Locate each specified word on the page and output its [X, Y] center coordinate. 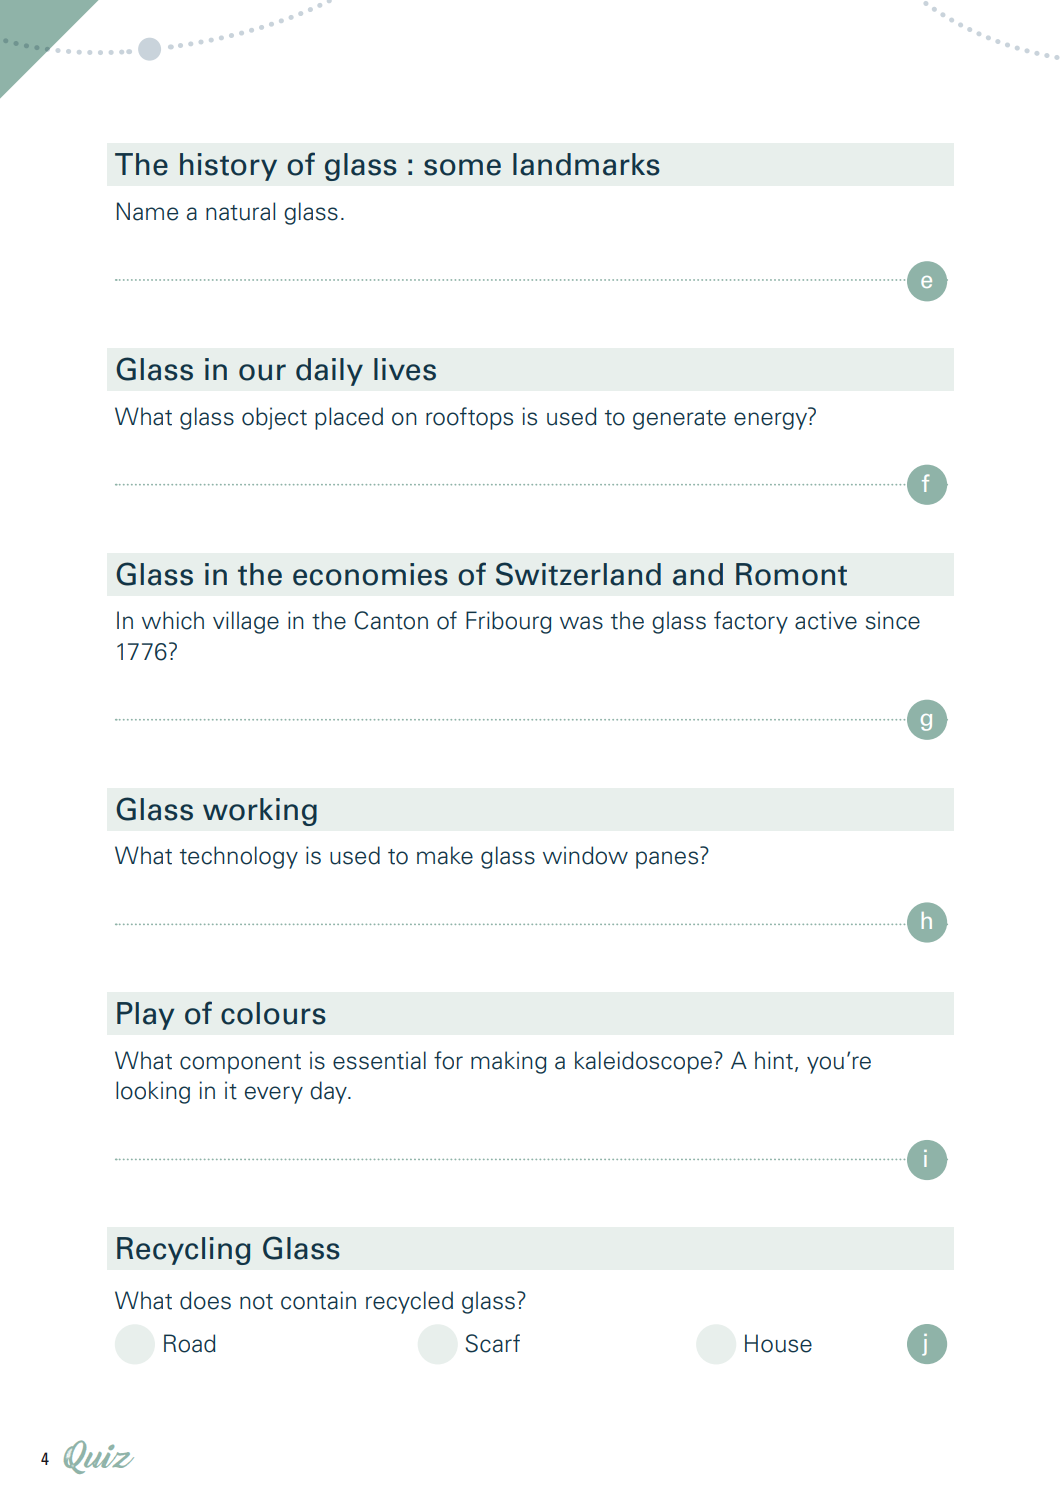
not [256, 1302]
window [585, 855]
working [260, 812]
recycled [409, 1302]
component [240, 1064]
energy [772, 421]
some [462, 167]
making [509, 1062]
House [778, 1343]
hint [774, 1060]
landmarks [586, 164]
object [274, 418]
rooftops [469, 418]
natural [240, 211]
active [826, 620]
